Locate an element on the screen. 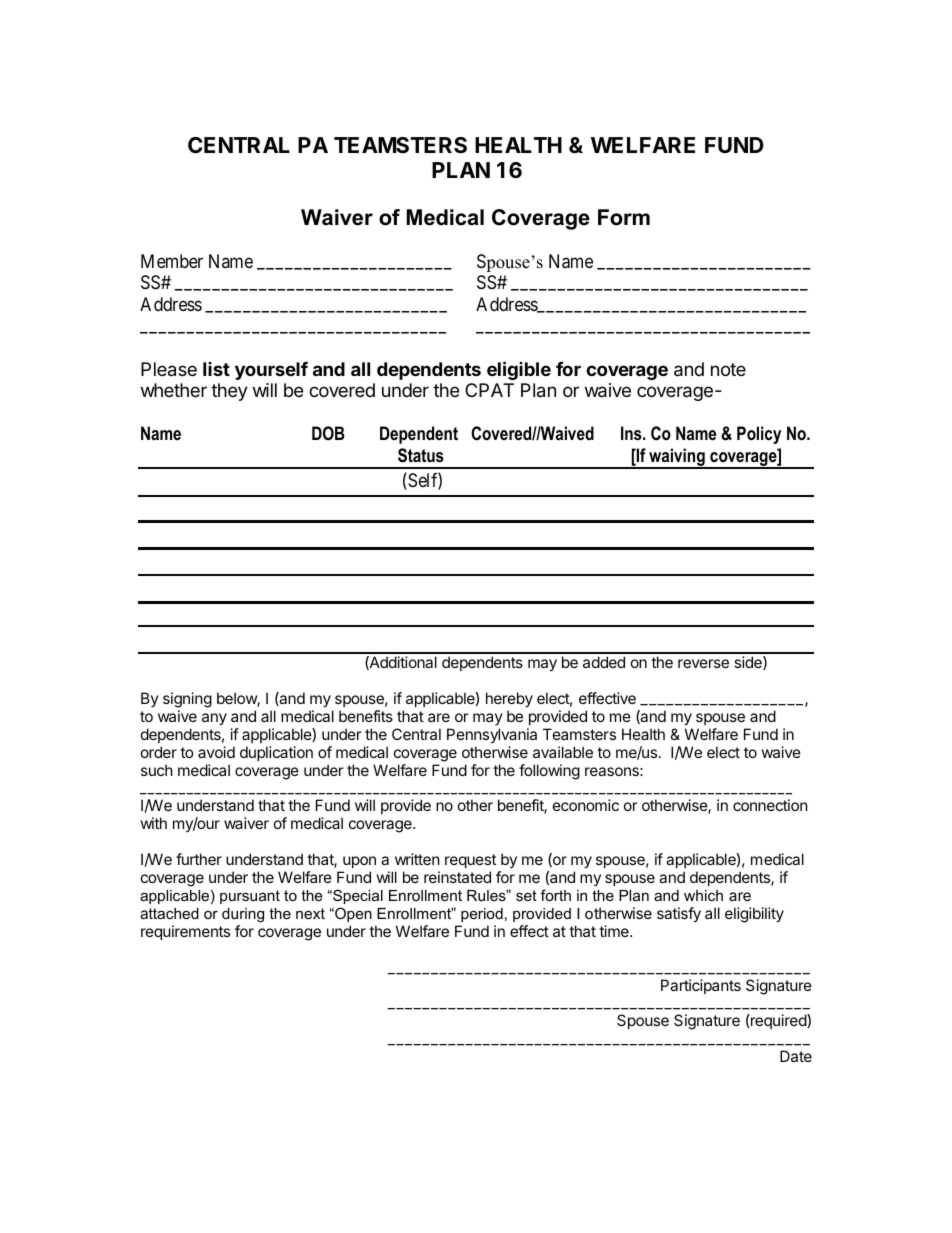 Image resolution: width=952 pixels, height=1233 pixels. they is located at coordinates (229, 392).
